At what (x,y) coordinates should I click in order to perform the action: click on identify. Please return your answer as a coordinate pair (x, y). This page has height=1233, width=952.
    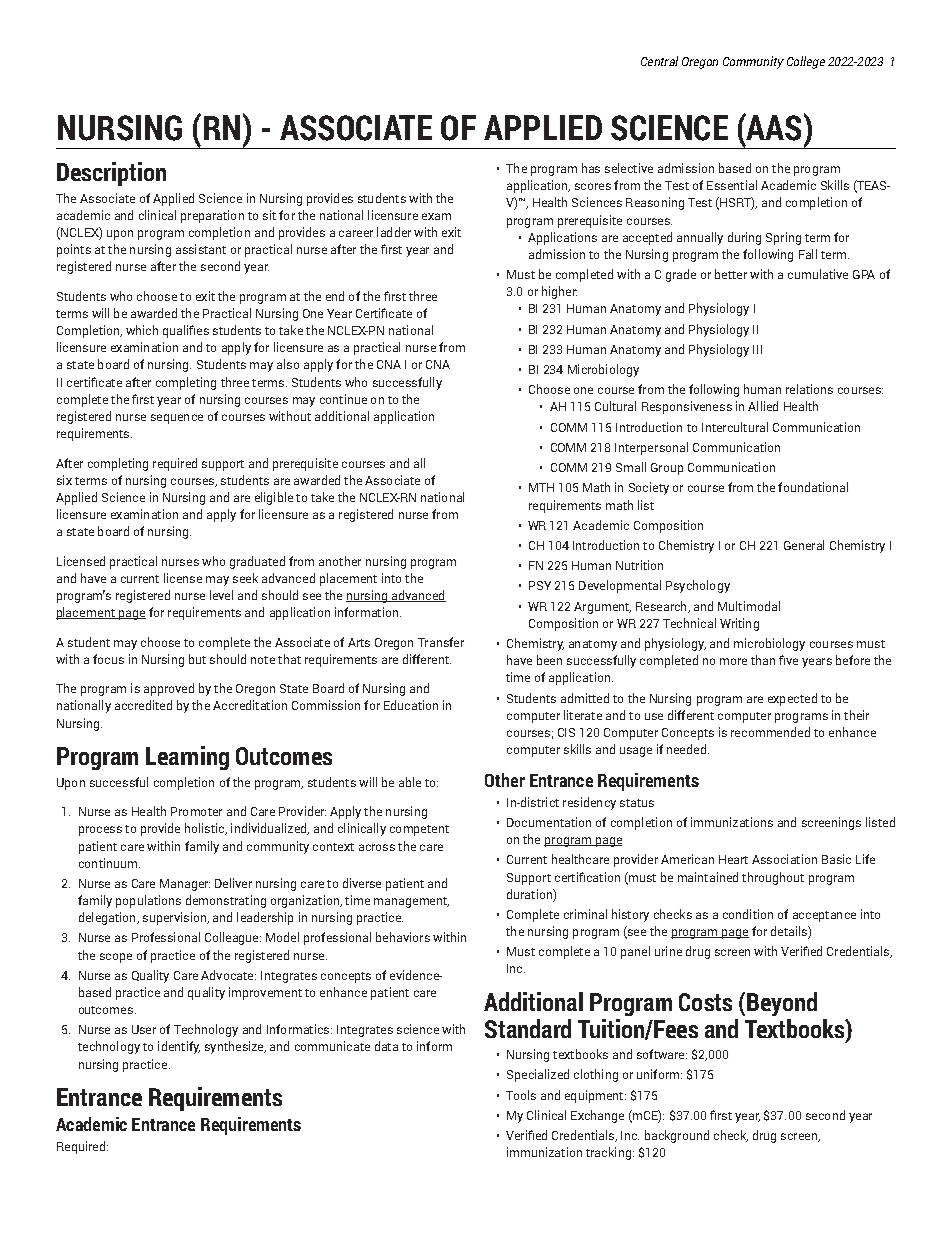
    Looking at the image, I should click on (179, 1047).
